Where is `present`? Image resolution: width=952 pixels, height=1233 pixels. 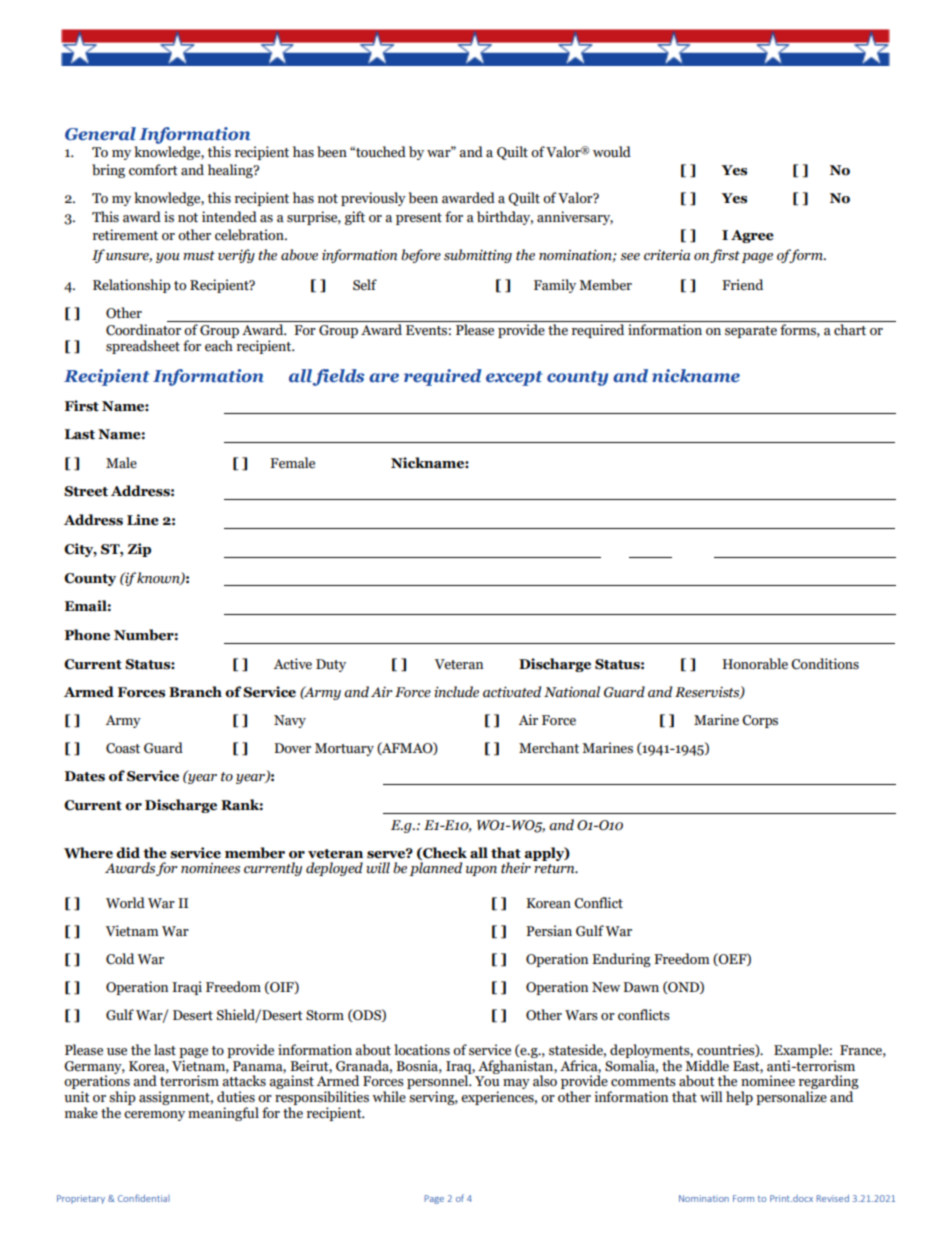
present is located at coordinates (419, 219).
